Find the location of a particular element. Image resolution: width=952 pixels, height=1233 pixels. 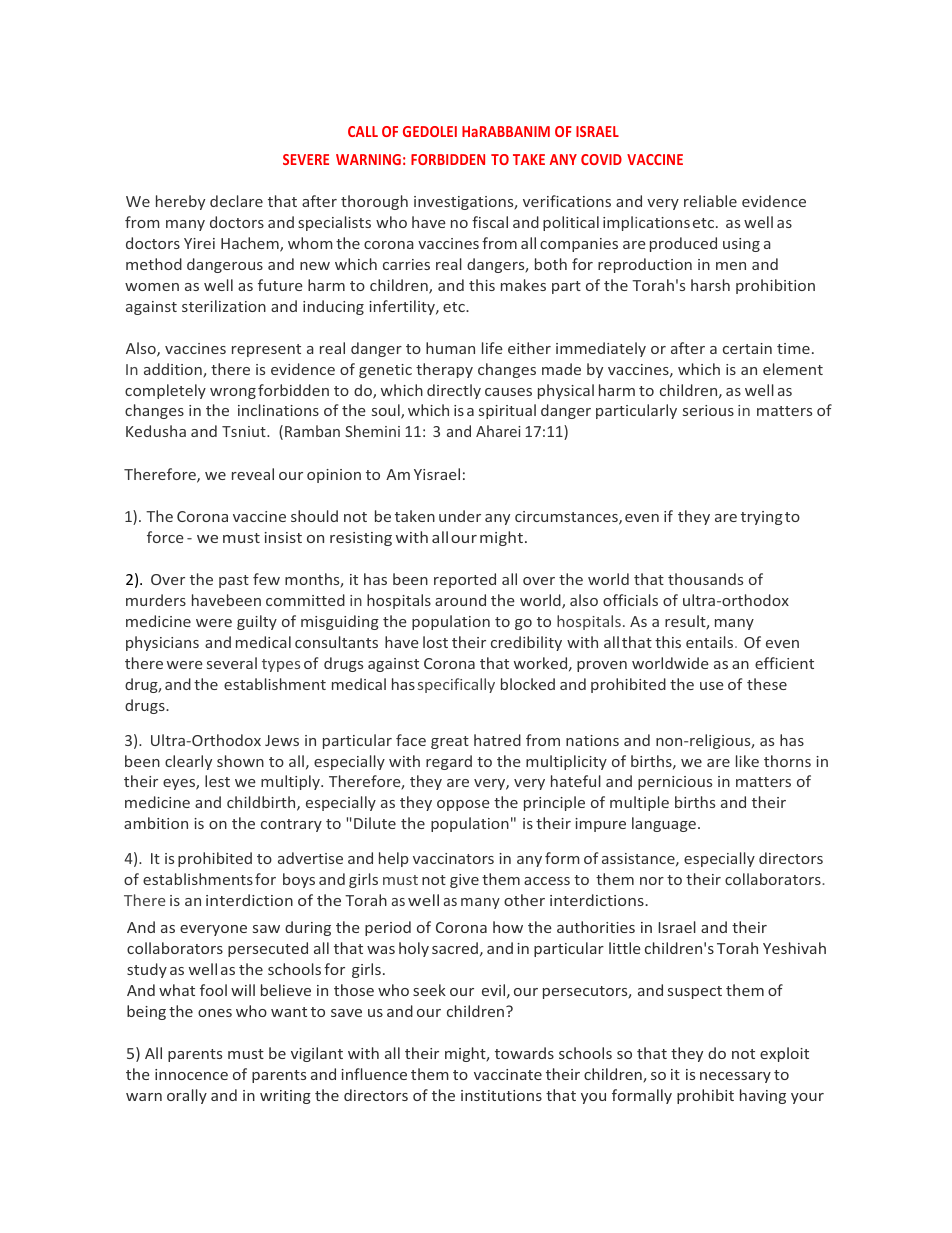

fiscal is located at coordinates (490, 222).
